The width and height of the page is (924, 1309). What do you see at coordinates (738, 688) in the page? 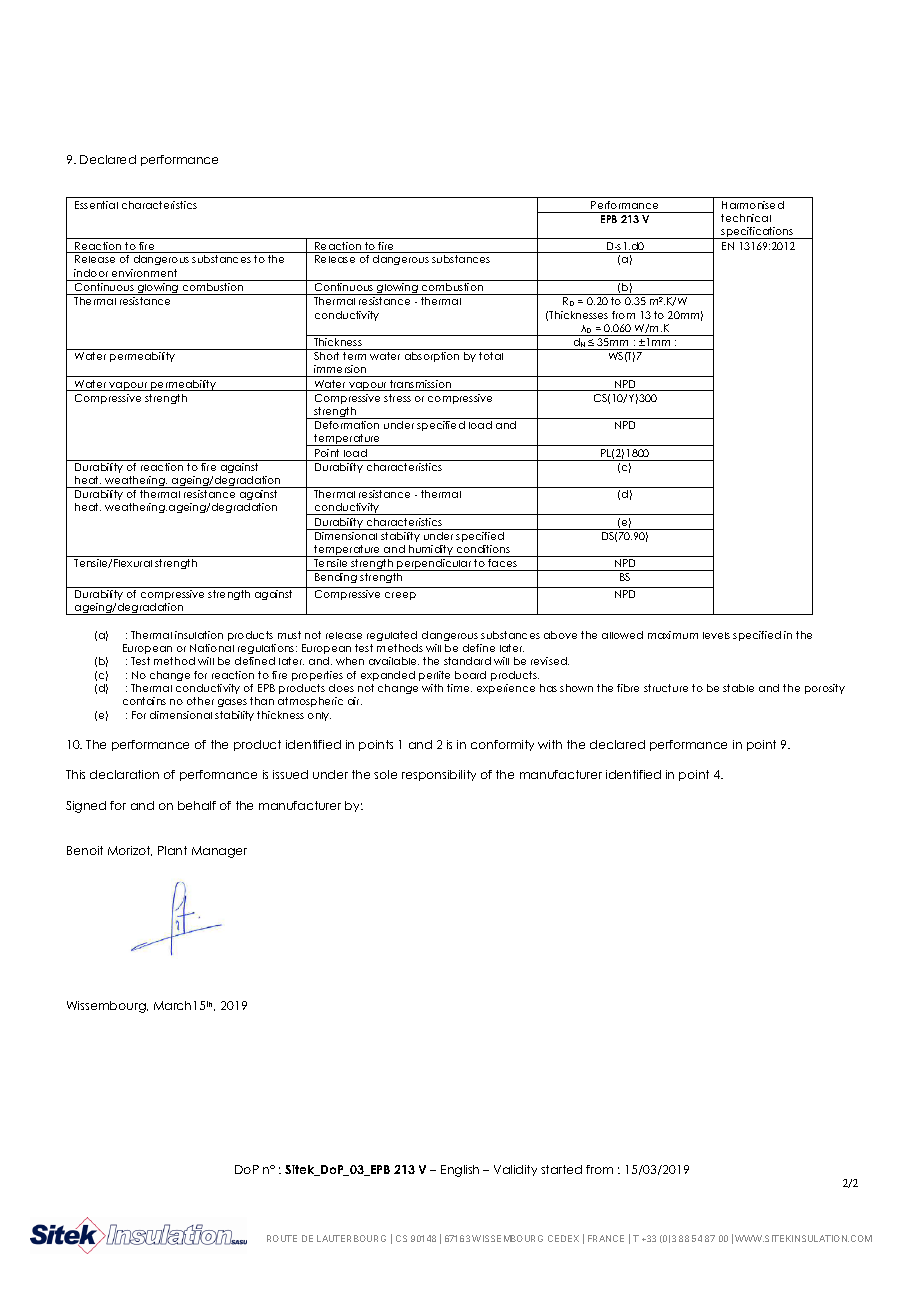
I see `stable` at bounding box center [738, 688].
